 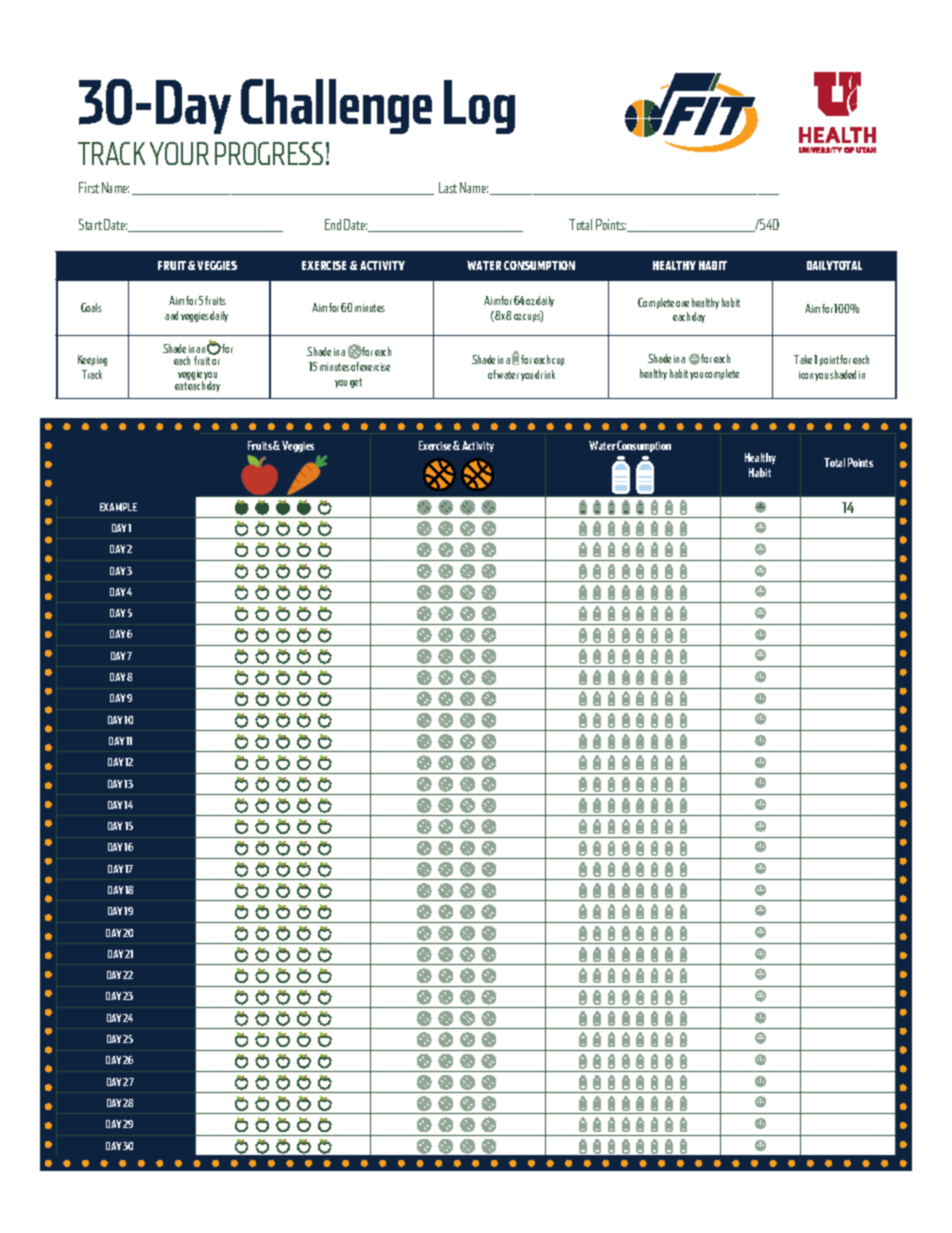 I want to click on Keeping, so click(x=92, y=360).
